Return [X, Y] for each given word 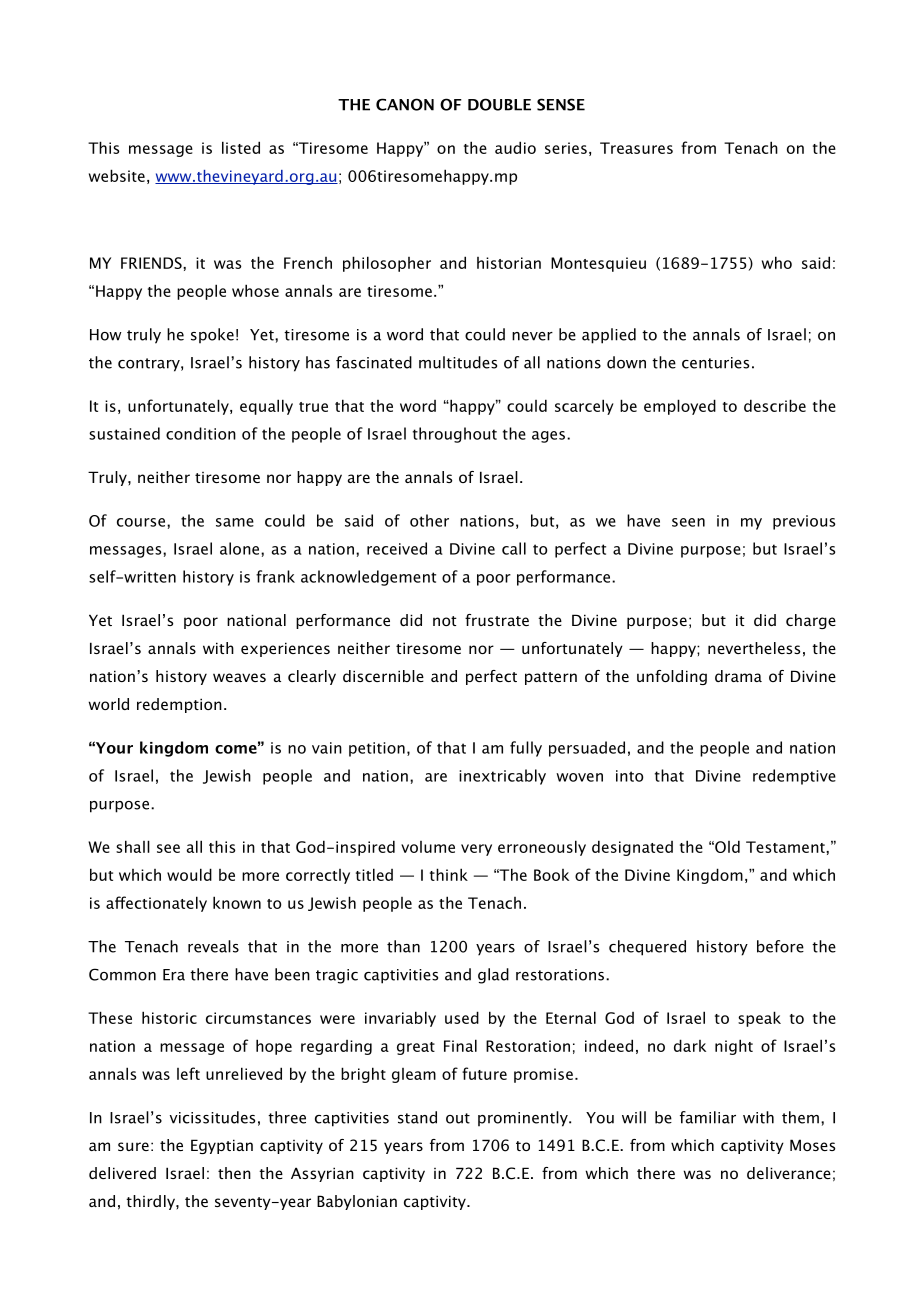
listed [241, 147]
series [566, 148]
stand [417, 1117]
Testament [786, 847]
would [189, 874]
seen [688, 522]
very [476, 850]
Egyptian [222, 1146]
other [429, 520]
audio [515, 147]
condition [201, 433]
